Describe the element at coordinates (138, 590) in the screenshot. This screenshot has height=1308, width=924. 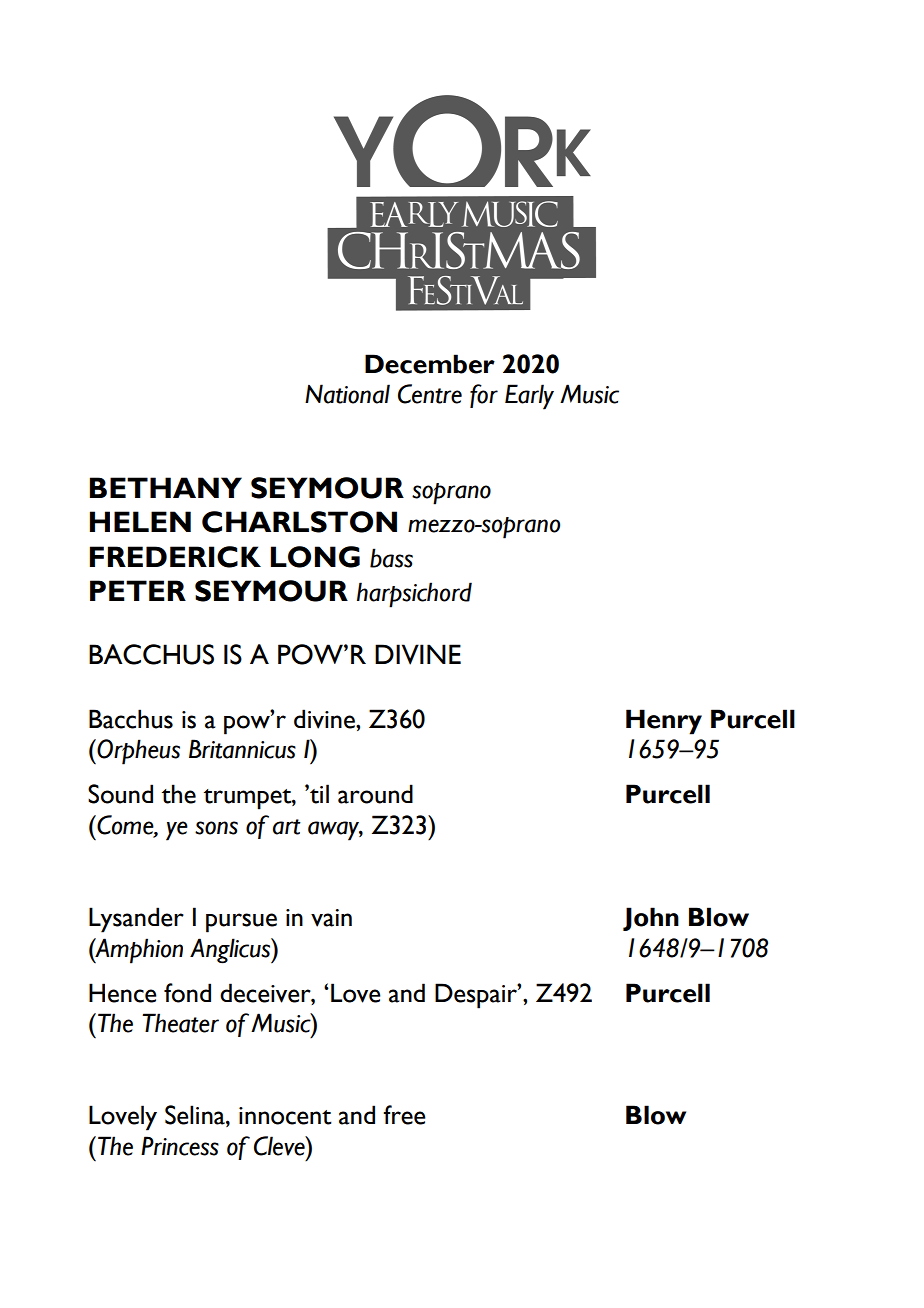
I see `PETER` at that location.
